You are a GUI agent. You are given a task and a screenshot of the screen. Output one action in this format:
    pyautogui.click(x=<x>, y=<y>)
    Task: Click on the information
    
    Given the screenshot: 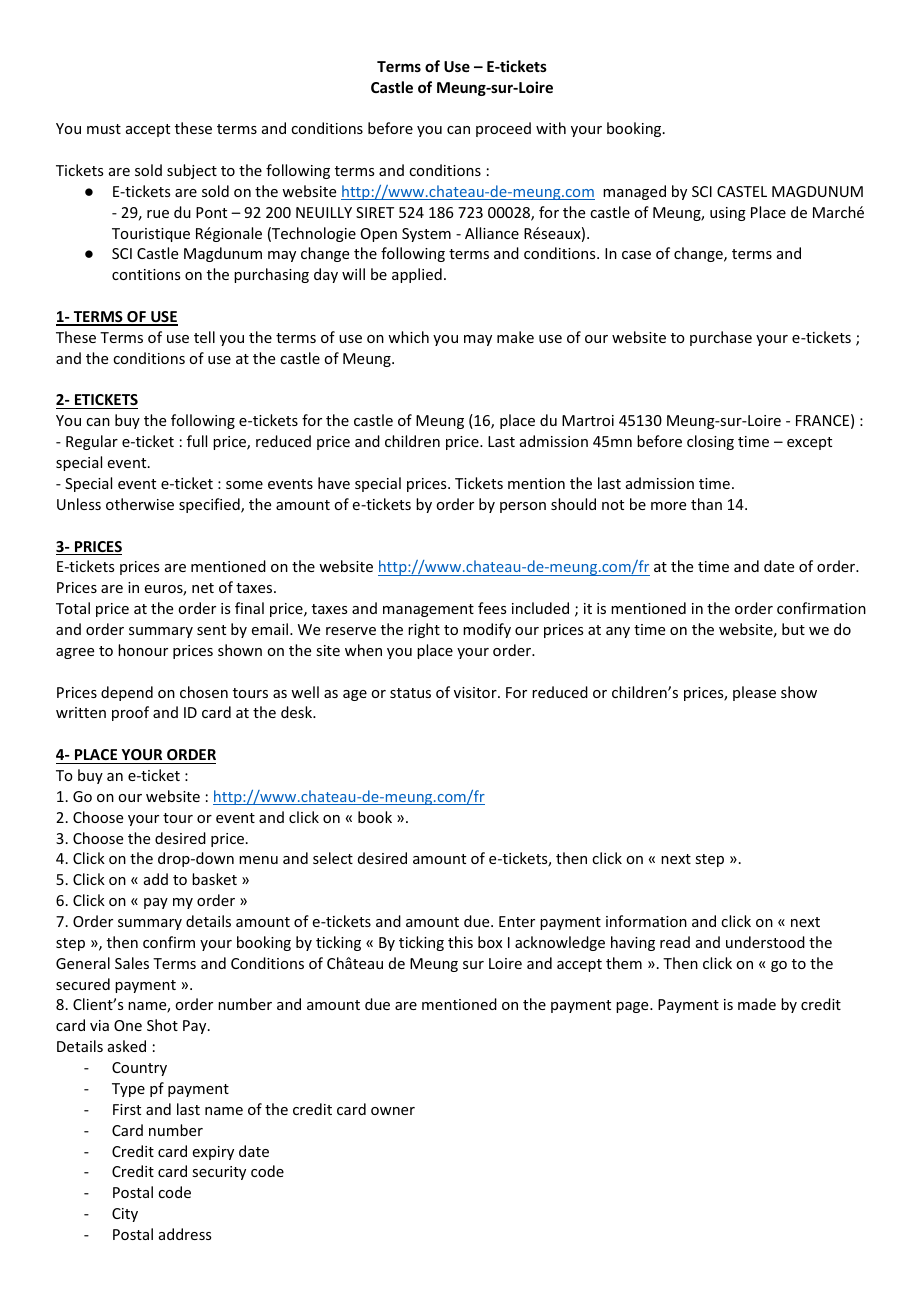 What is the action you would take?
    pyautogui.click(x=646, y=921)
